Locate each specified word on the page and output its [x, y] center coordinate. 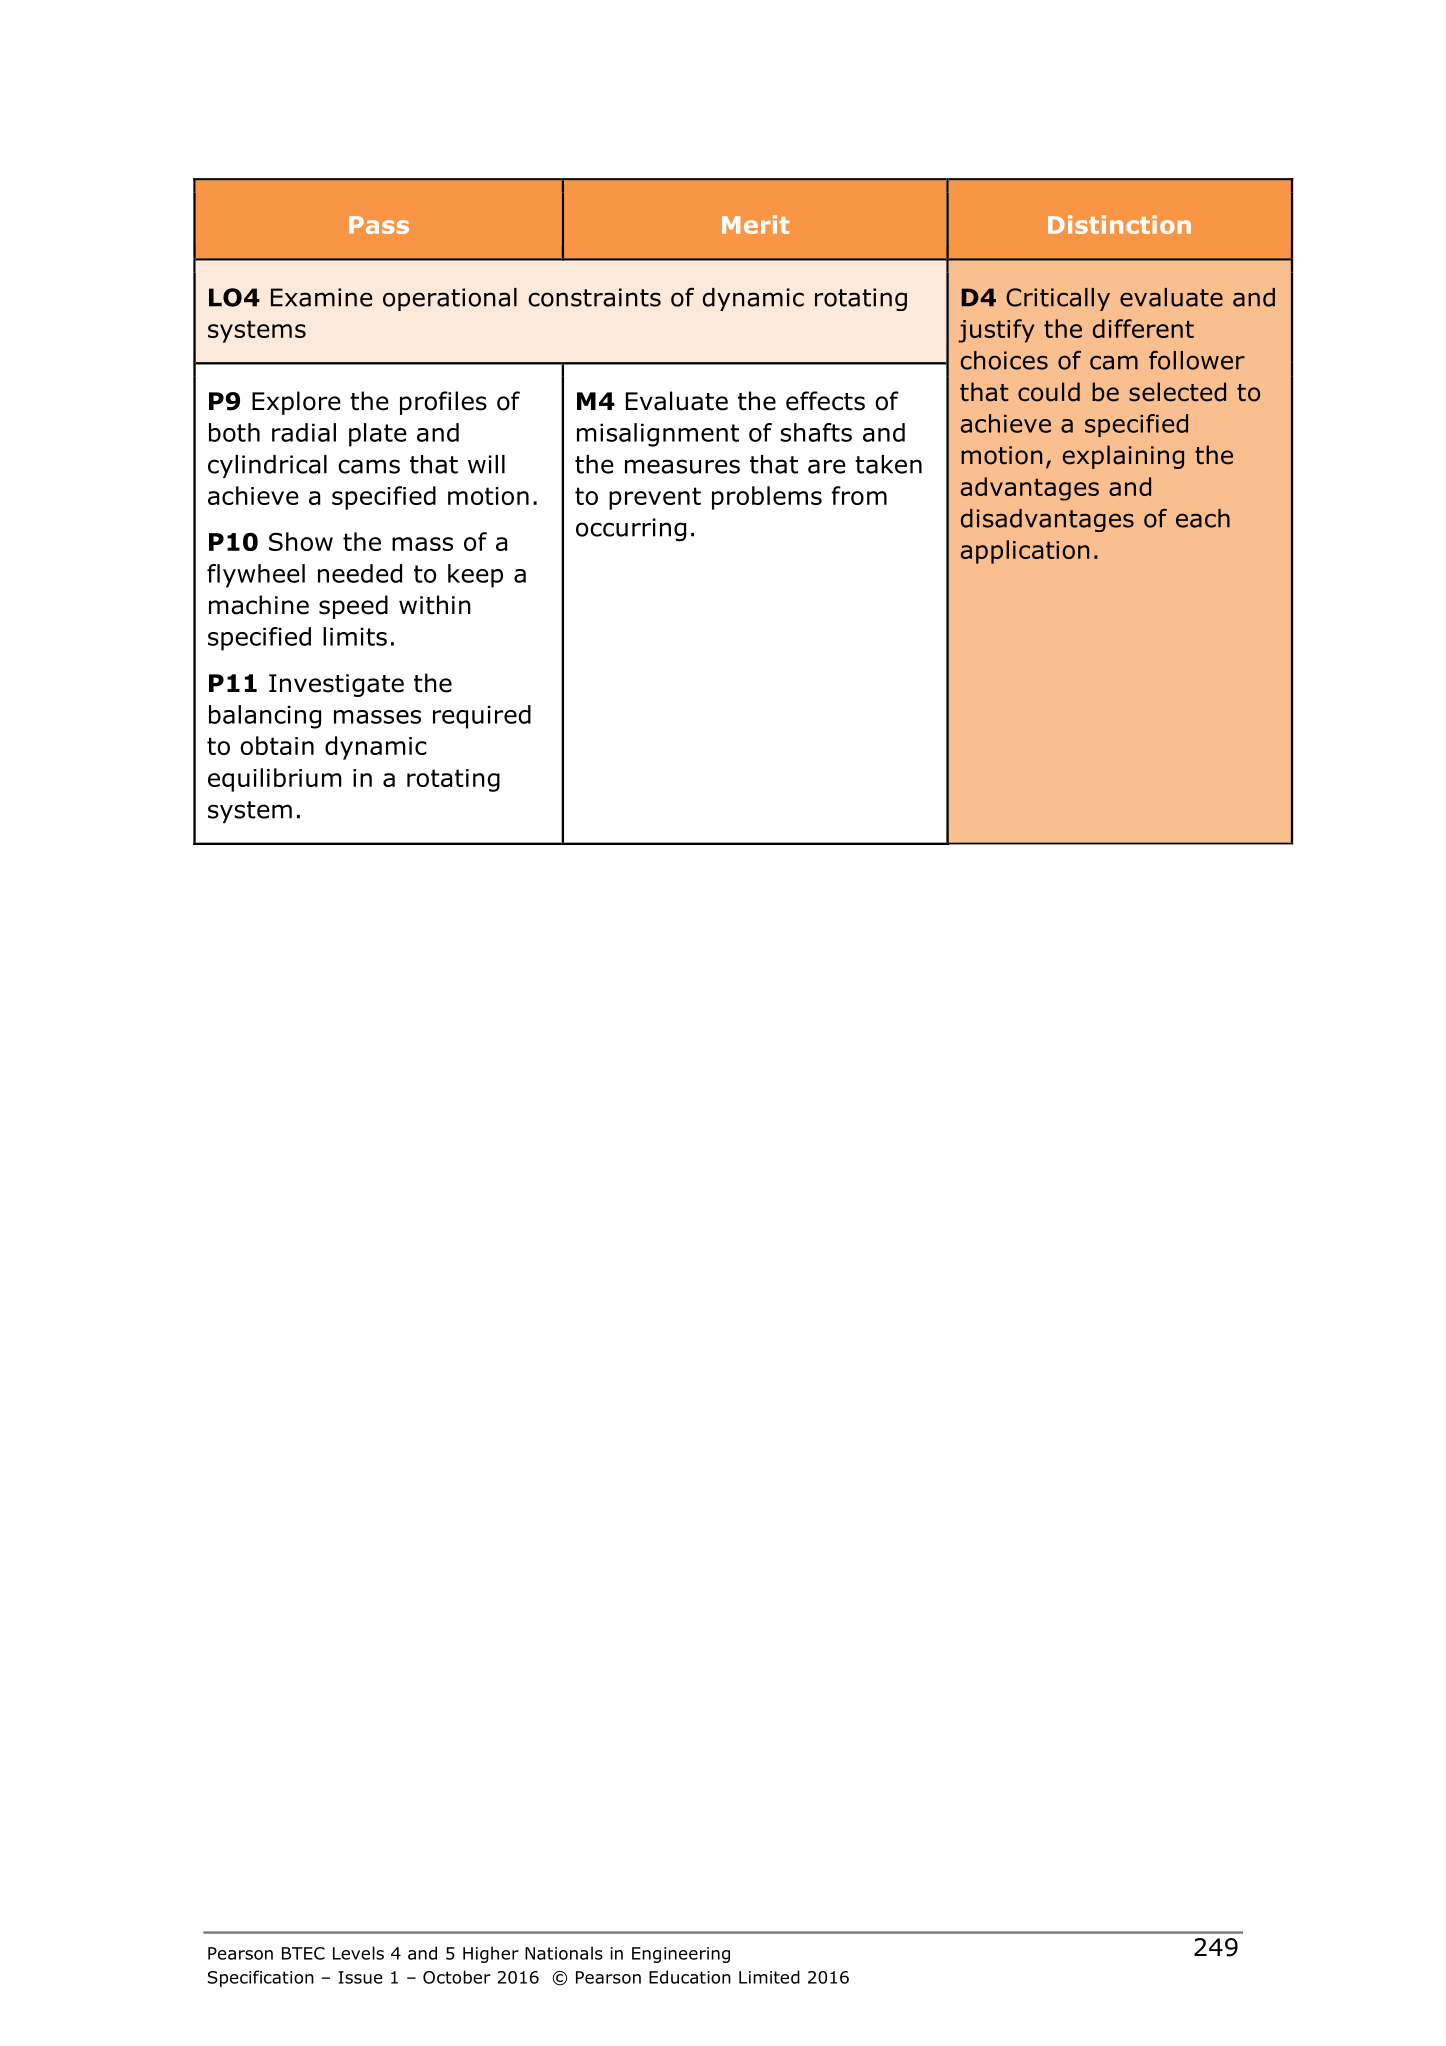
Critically [1058, 299]
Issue [360, 1977]
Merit [756, 224]
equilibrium [275, 780]
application [1025, 552]
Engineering [681, 1955]
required [482, 717]
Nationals [564, 1953]
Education [690, 1977]
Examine [322, 297]
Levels [358, 1953]
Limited [769, 1977]
